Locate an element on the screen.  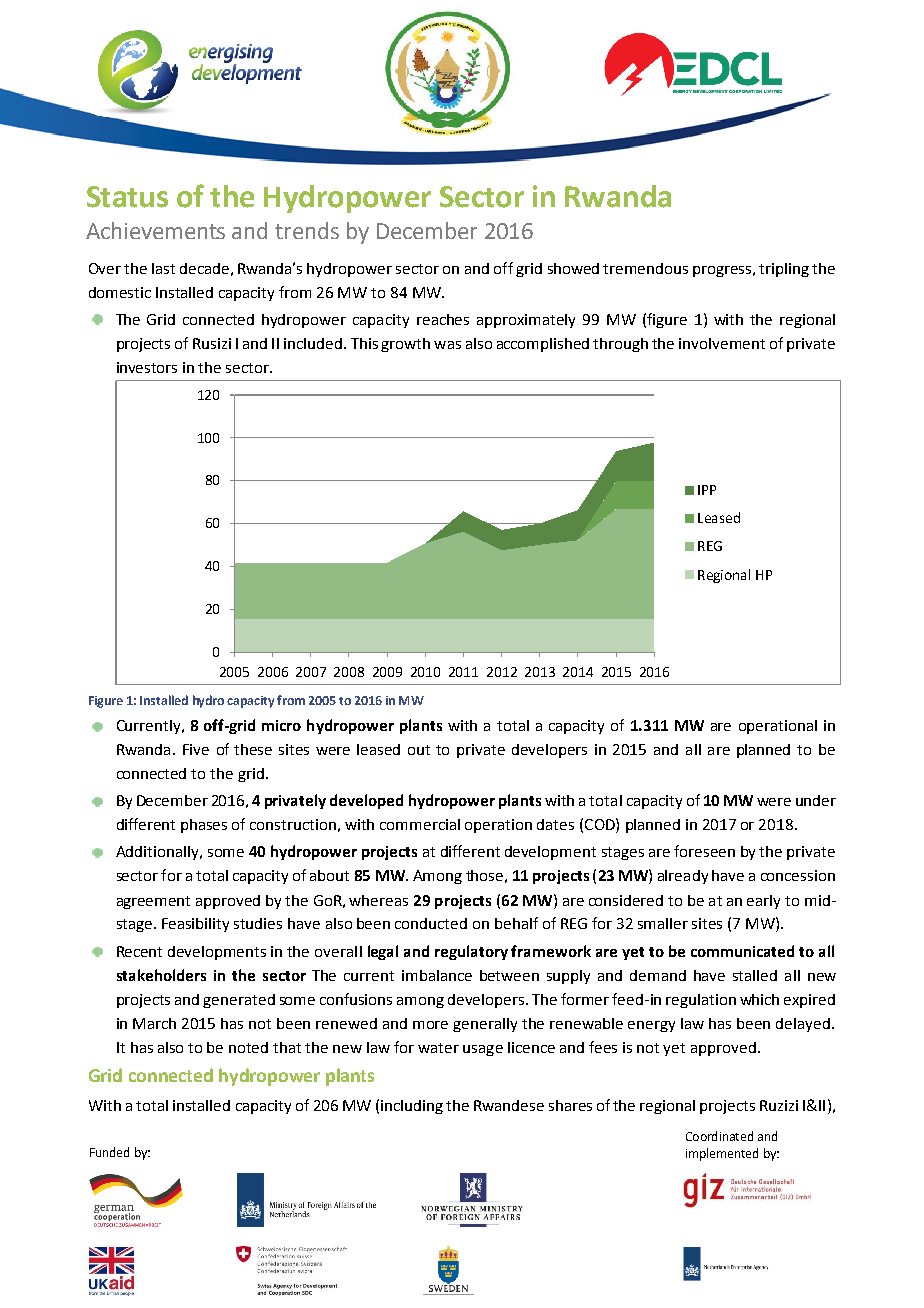
Achievements is located at coordinates (155, 230).
